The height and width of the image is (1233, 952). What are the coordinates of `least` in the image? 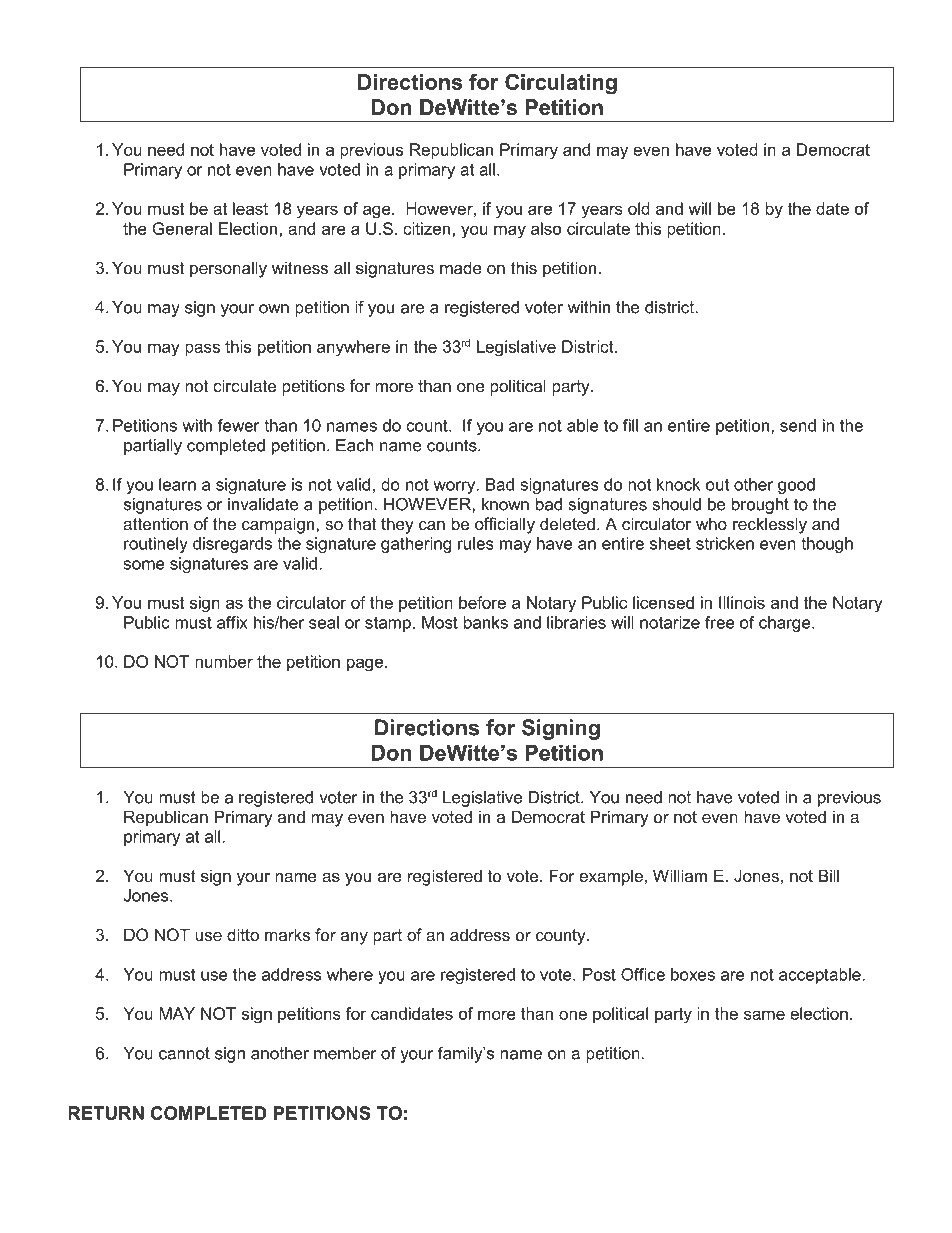 It's located at (250, 208).
